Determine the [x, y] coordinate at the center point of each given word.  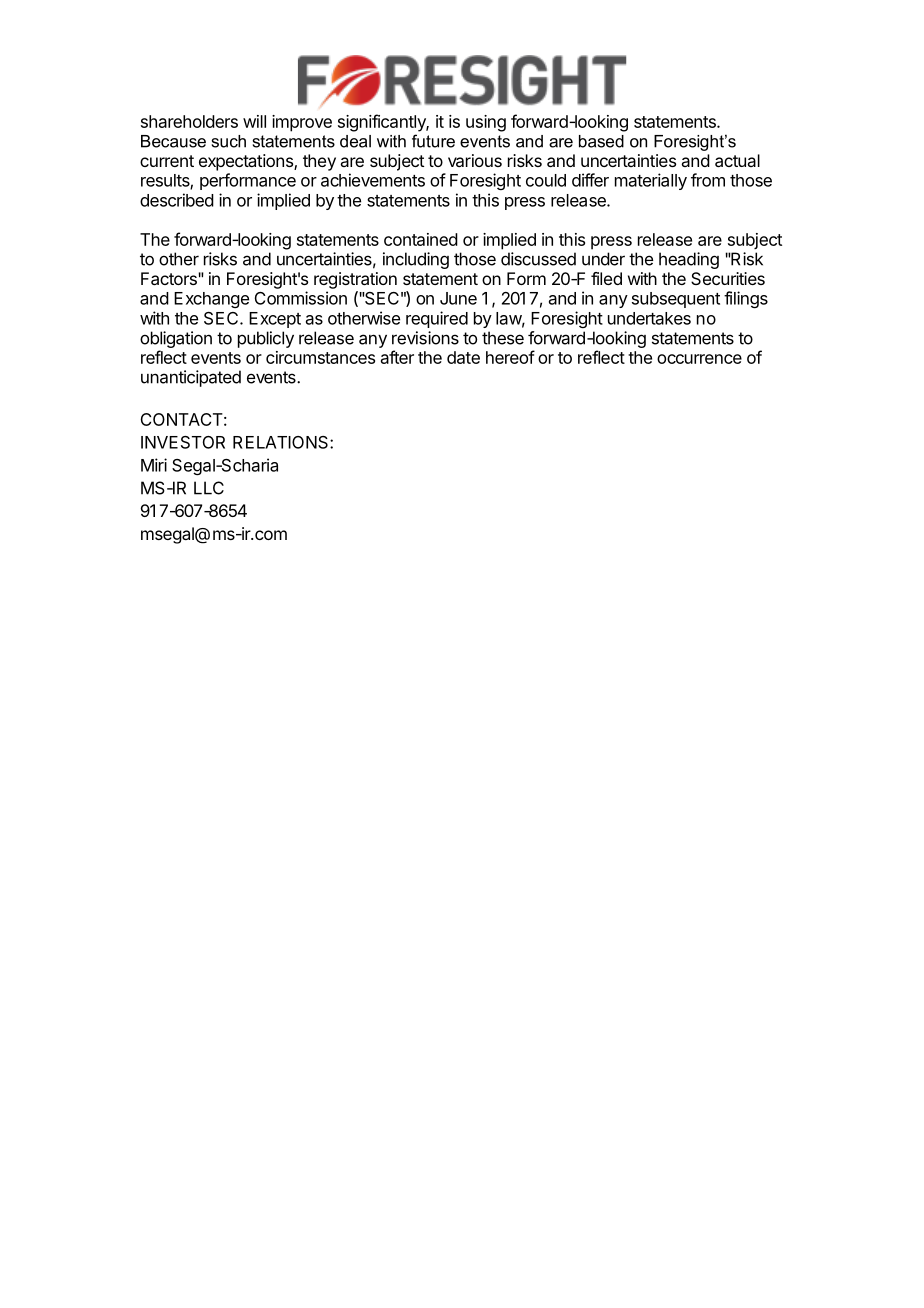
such [229, 141]
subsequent [676, 300]
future [433, 141]
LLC [209, 488]
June [458, 298]
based [601, 141]
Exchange [211, 300]
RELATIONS [282, 442]
